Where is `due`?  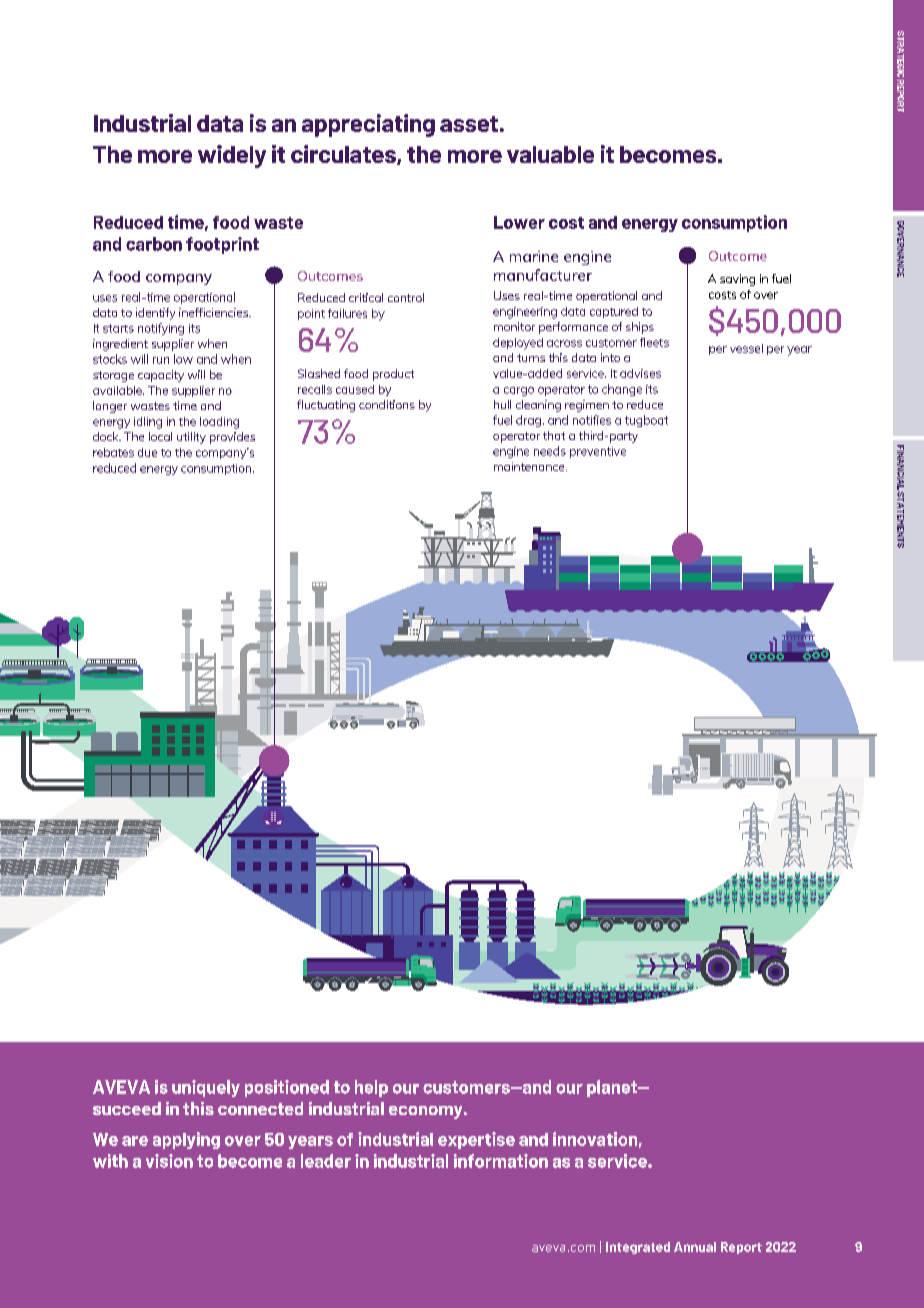 due is located at coordinates (147, 452).
